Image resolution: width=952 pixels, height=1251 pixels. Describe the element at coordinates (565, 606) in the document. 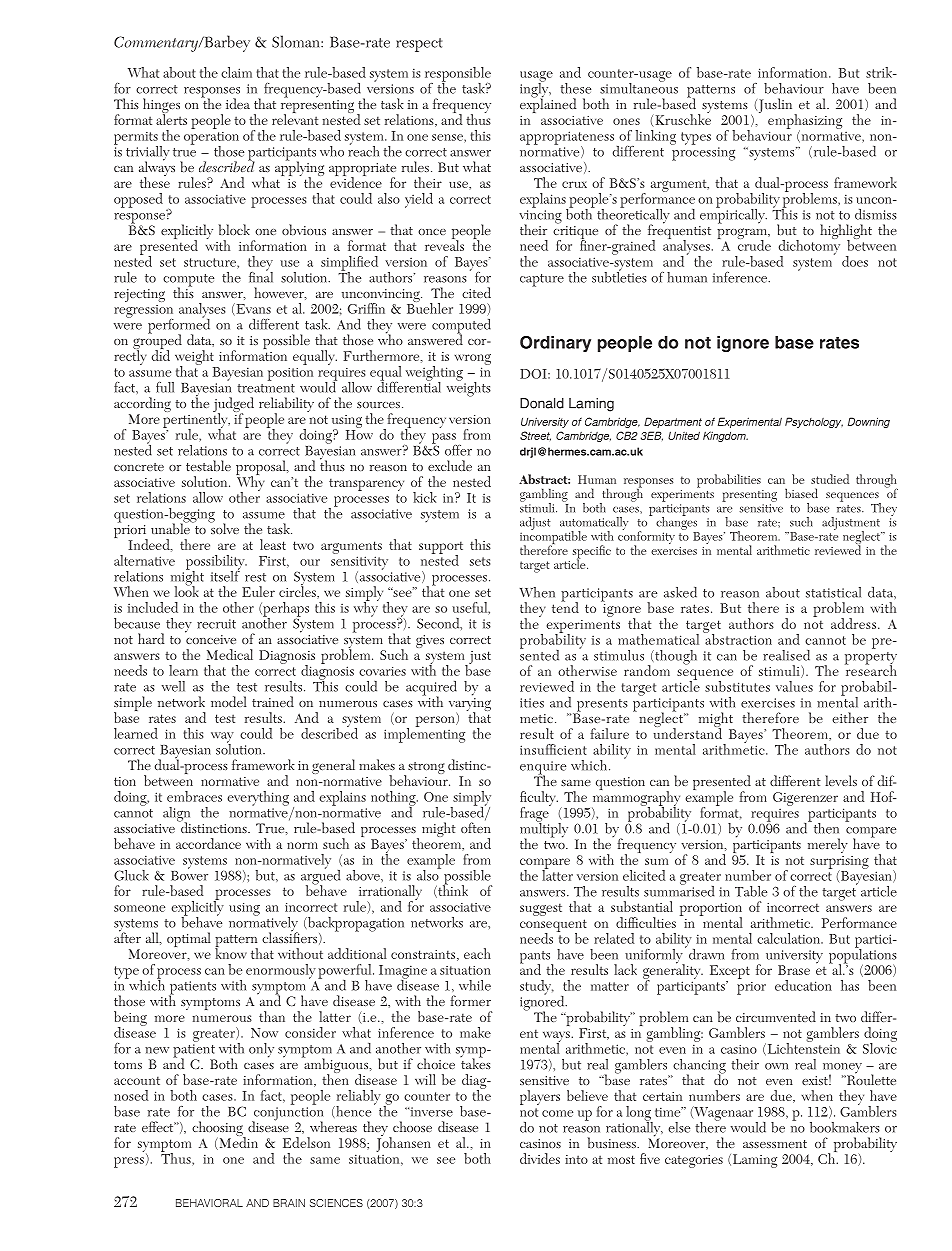

I see `tend` at that location.
